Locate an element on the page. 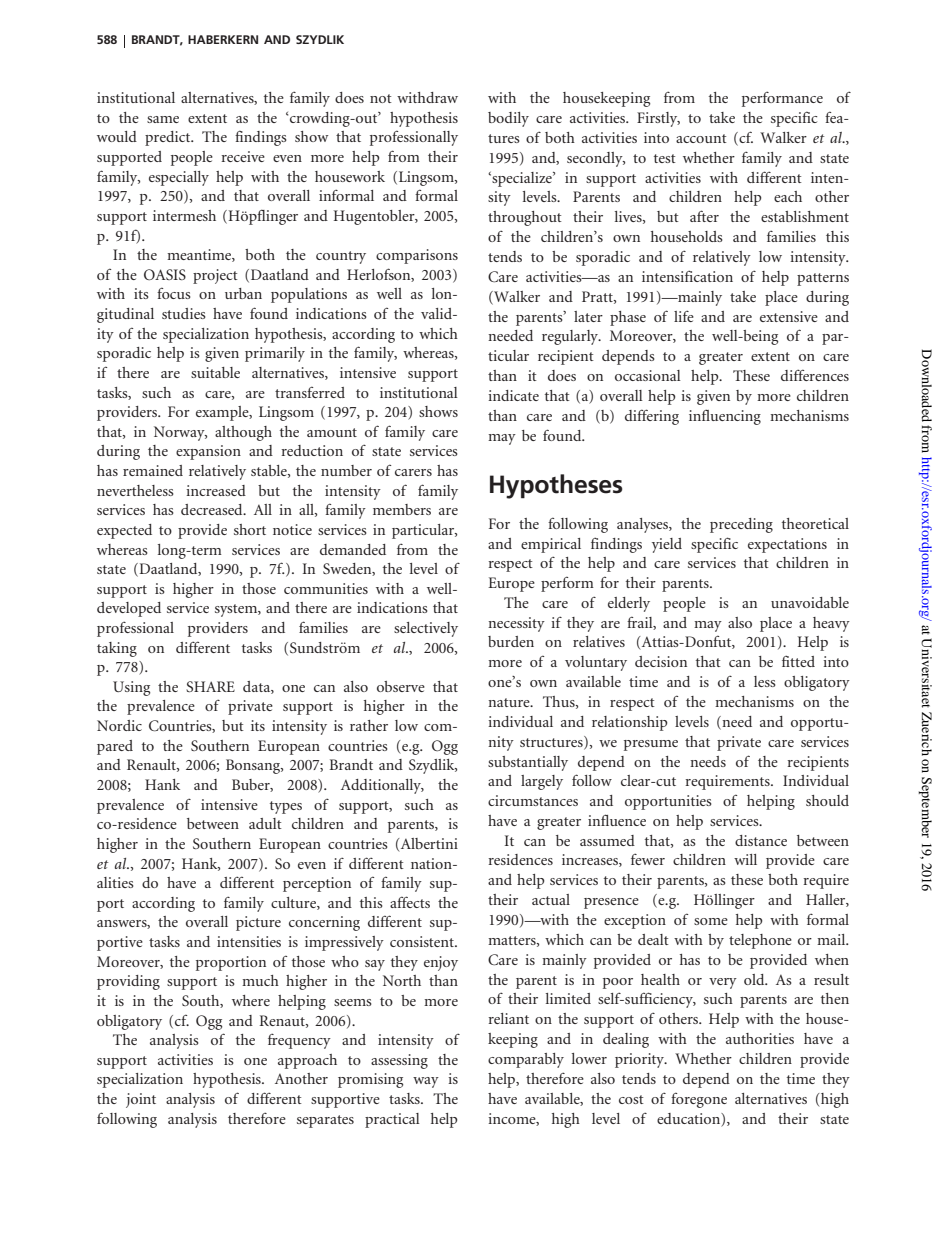 Image resolution: width=952 pixels, height=1240 pixels. predict is located at coordinates (169, 138).
